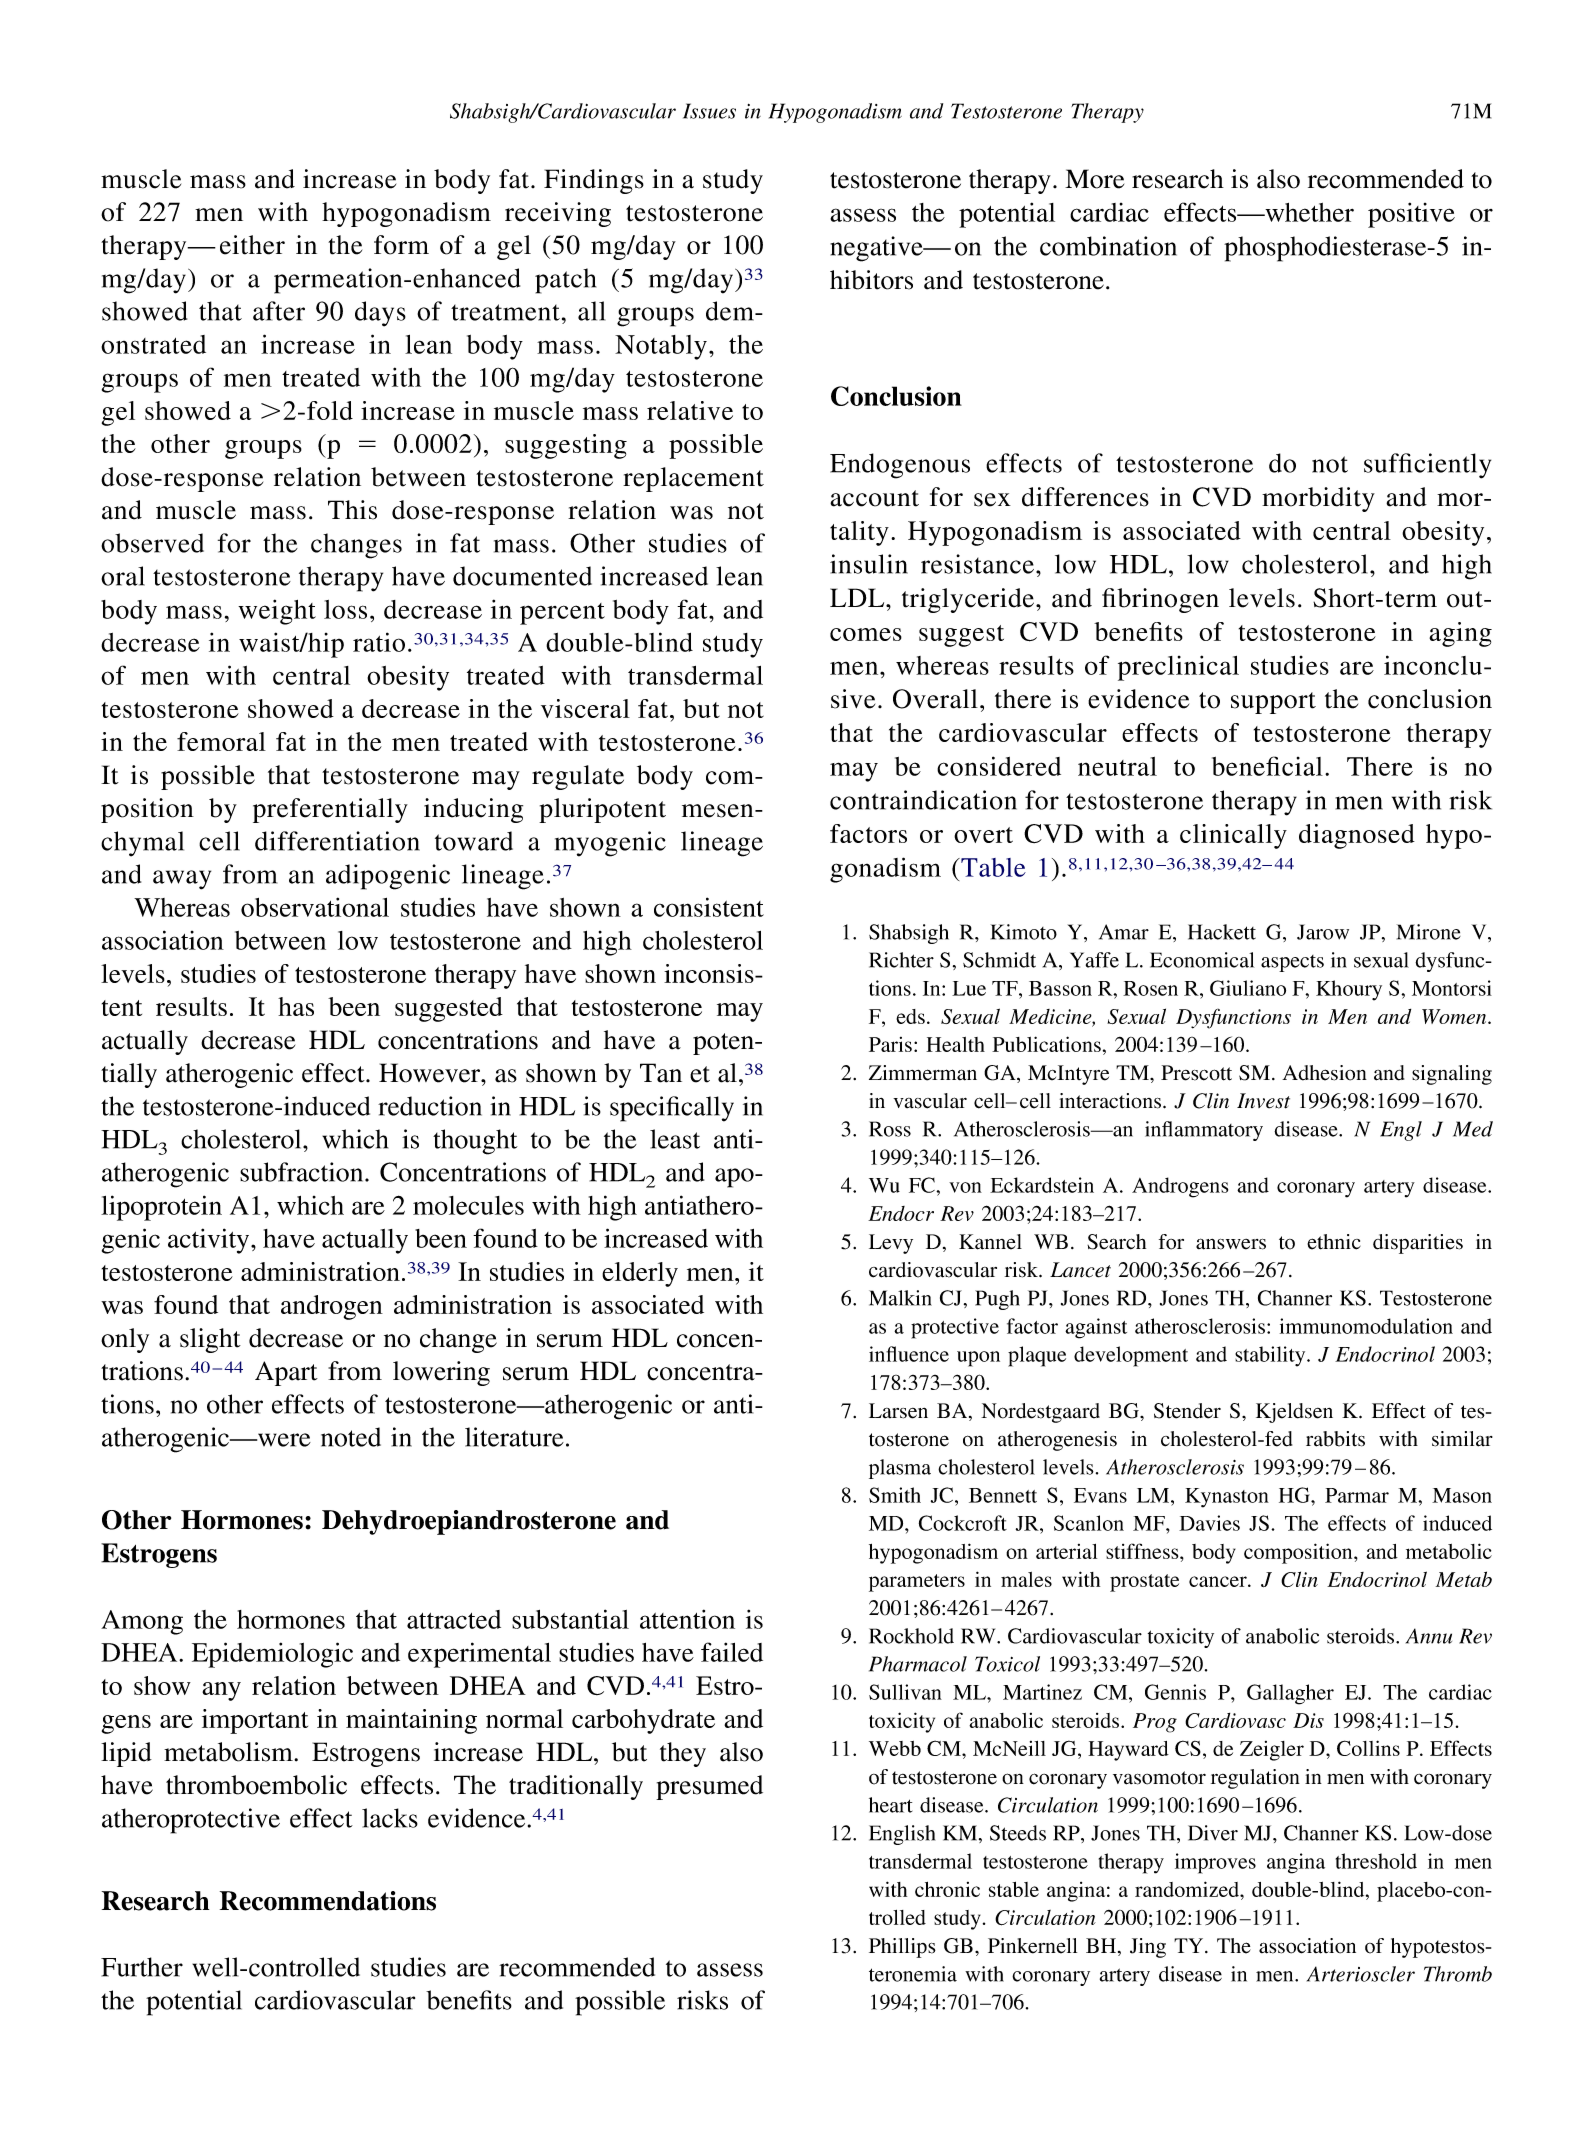 The image size is (1590, 2136). I want to click on either, so click(252, 245).
